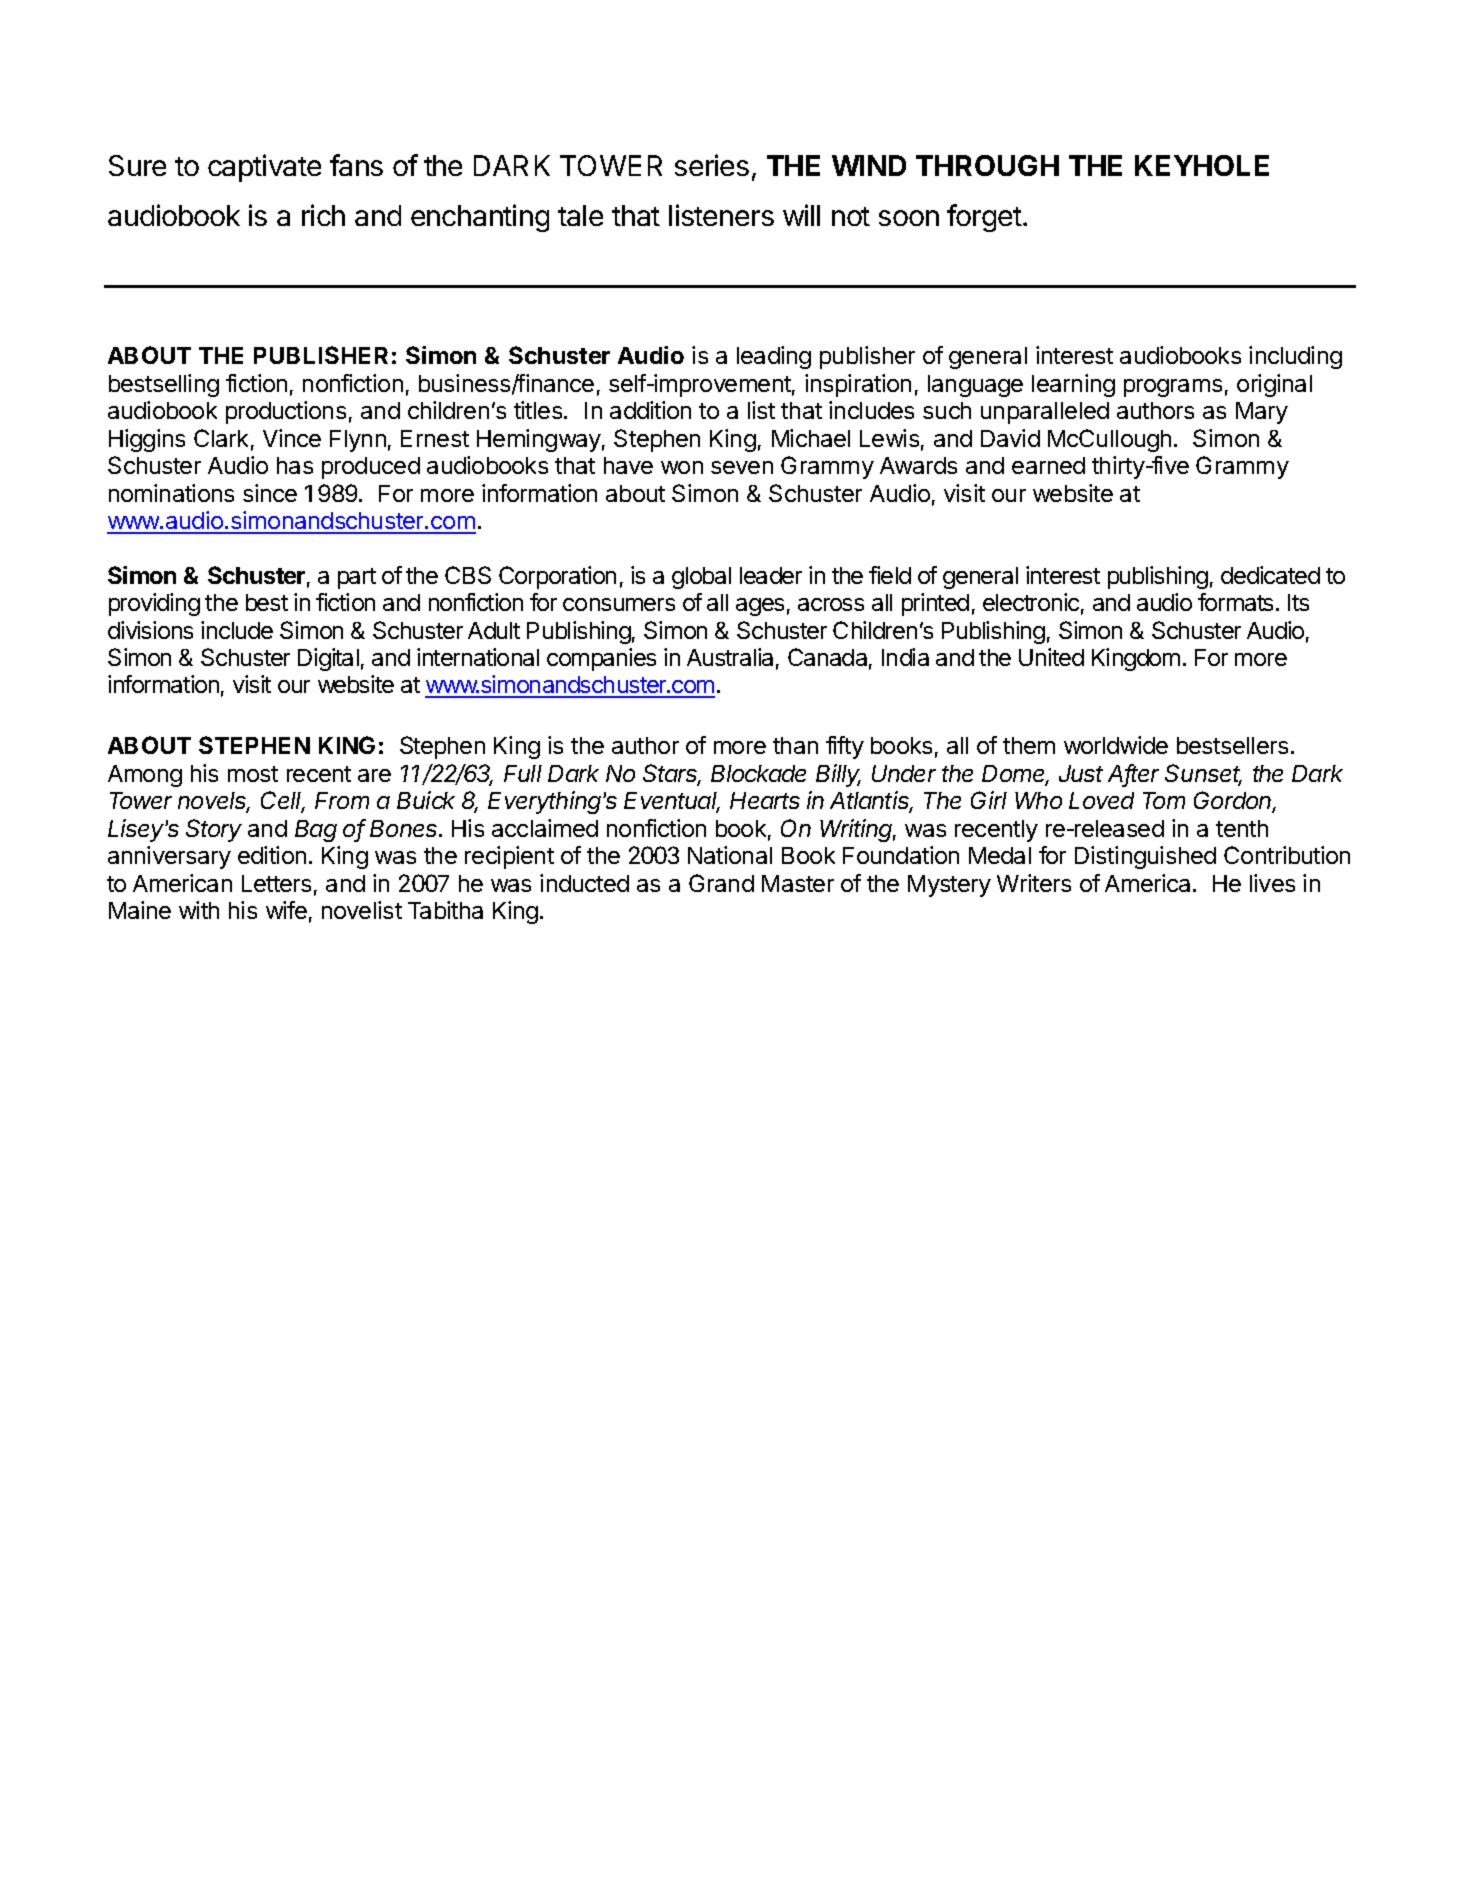 This screenshot has width=1460, height=1890. Describe the element at coordinates (286, 412) in the screenshot. I see `productions` at that location.
